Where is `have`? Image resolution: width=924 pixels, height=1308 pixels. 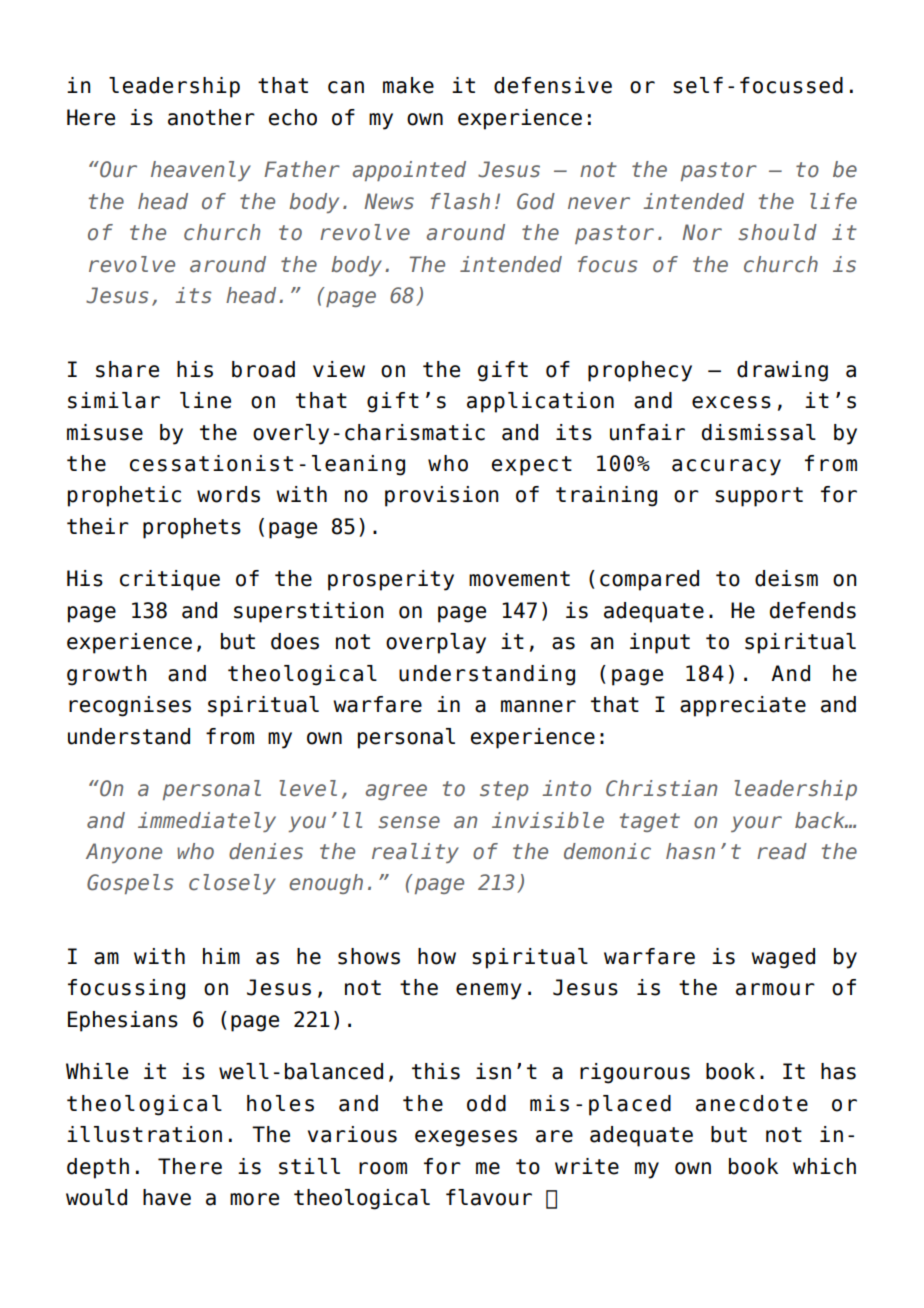 have is located at coordinates (167, 1197).
